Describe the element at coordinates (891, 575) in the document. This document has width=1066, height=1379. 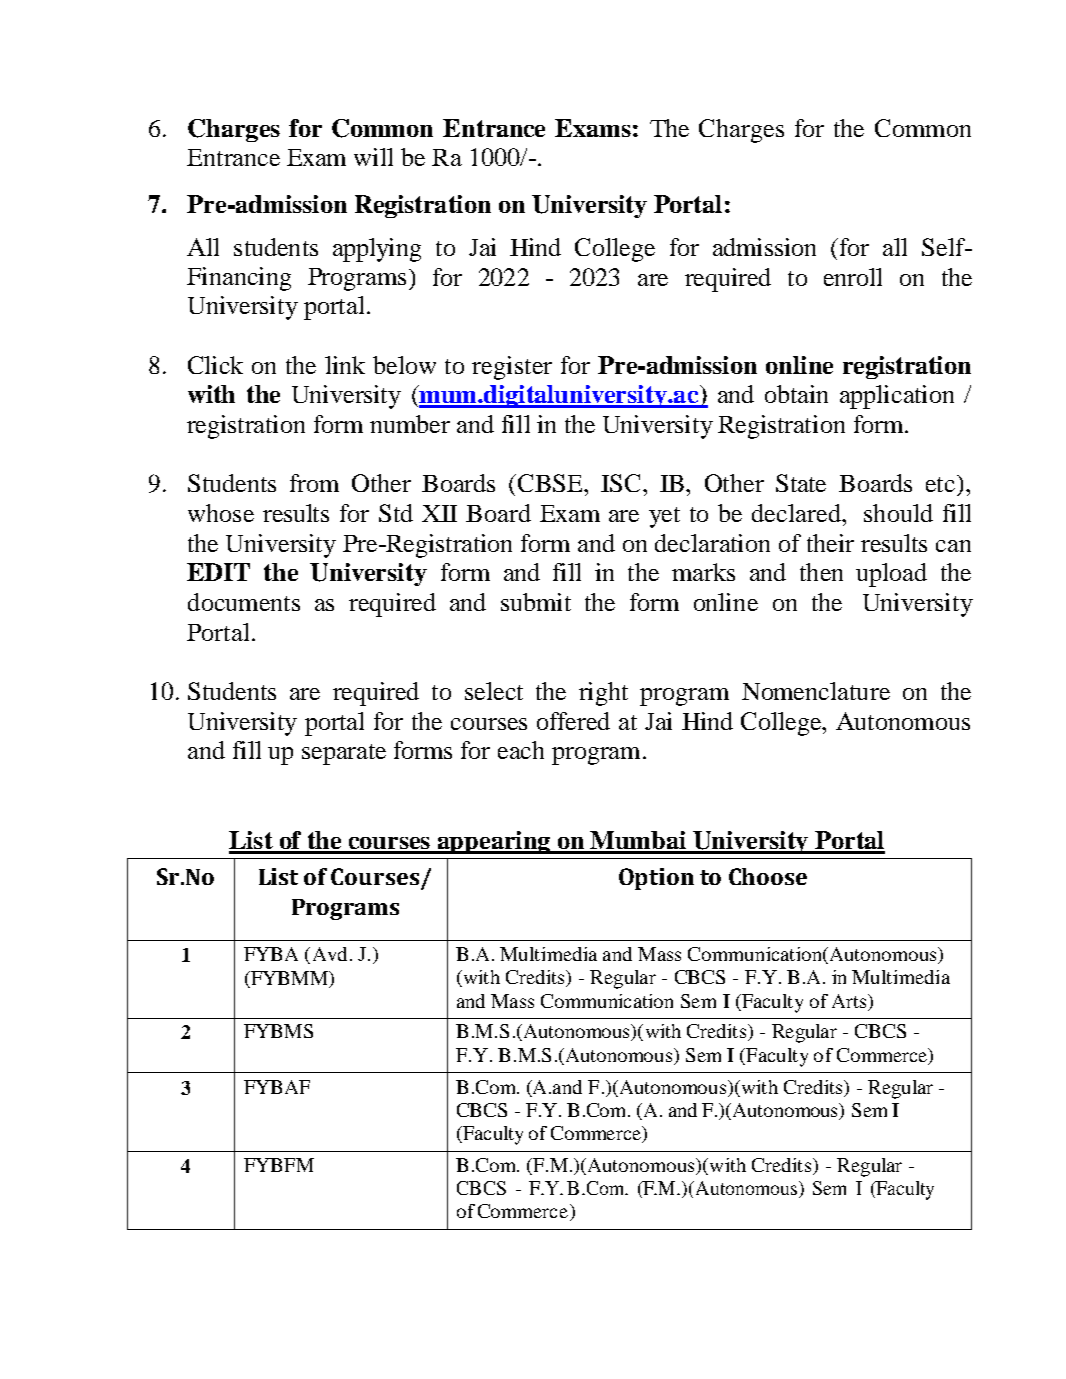
I see `upload` at that location.
